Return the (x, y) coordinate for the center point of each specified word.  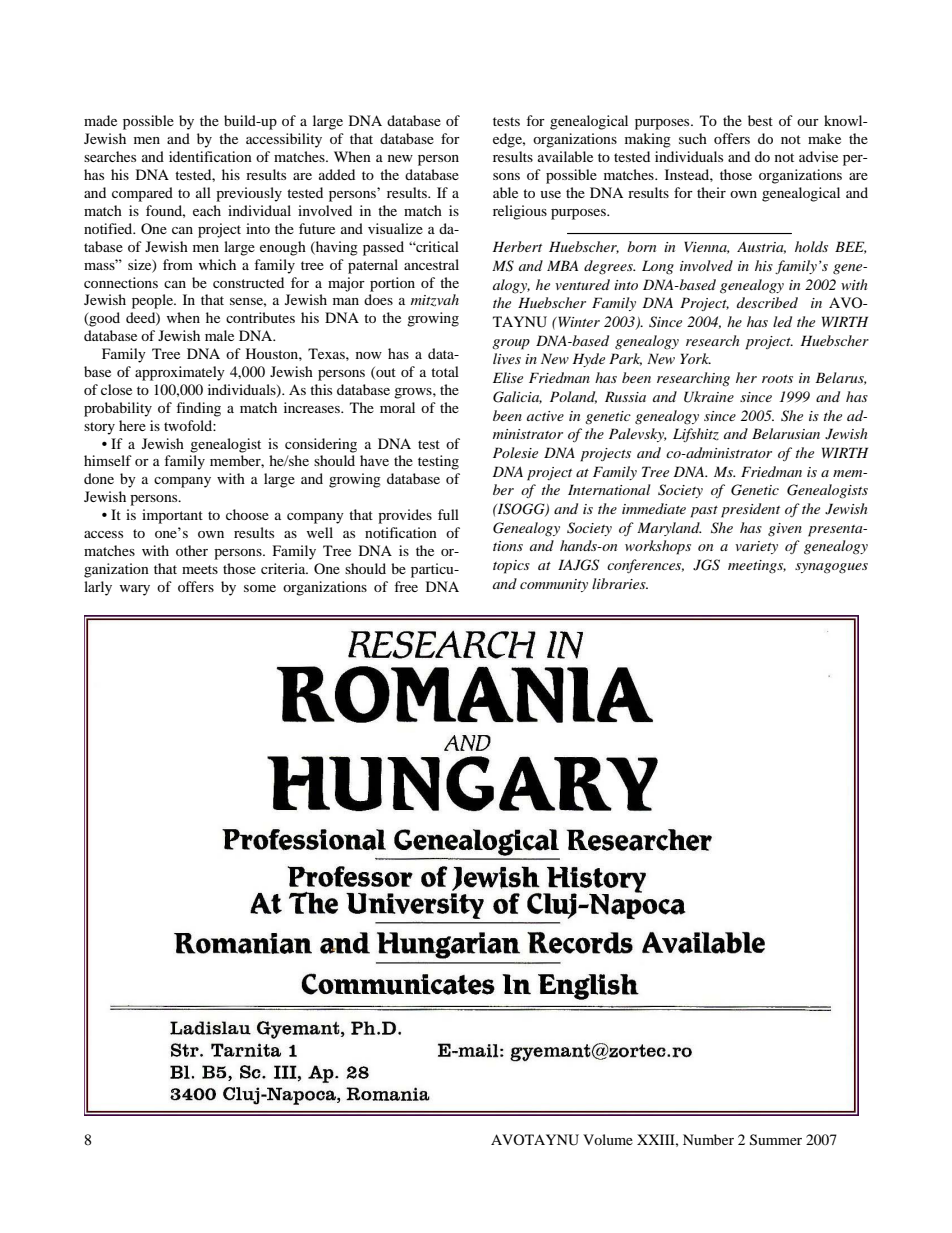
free (406, 586)
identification (210, 156)
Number (708, 1139)
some (260, 588)
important (172, 516)
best (760, 120)
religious (520, 212)
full (448, 514)
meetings (757, 567)
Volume (608, 1139)
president (750, 510)
